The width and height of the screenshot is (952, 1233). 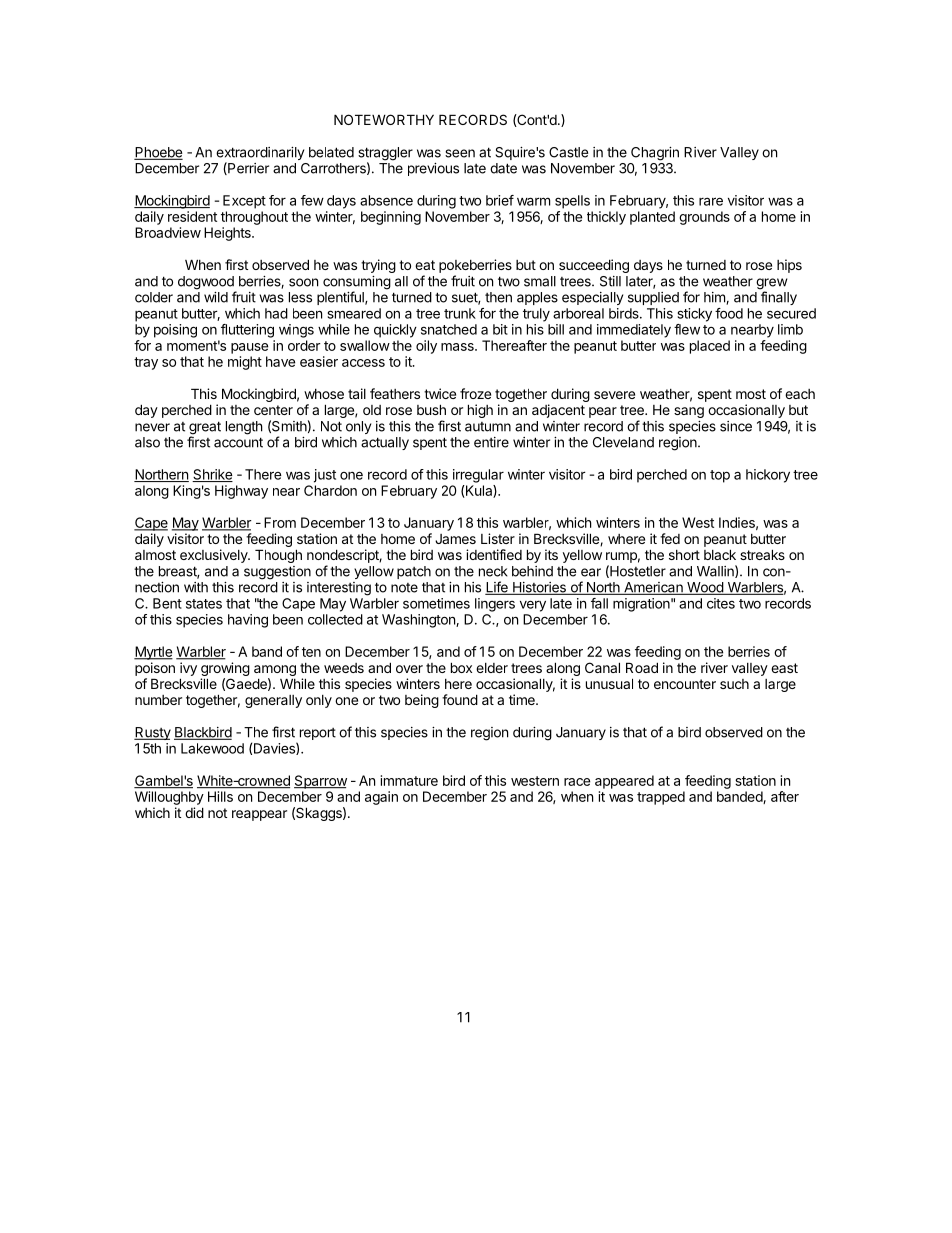 What do you see at coordinates (661, 798) in the screenshot?
I see `trapped` at bounding box center [661, 798].
